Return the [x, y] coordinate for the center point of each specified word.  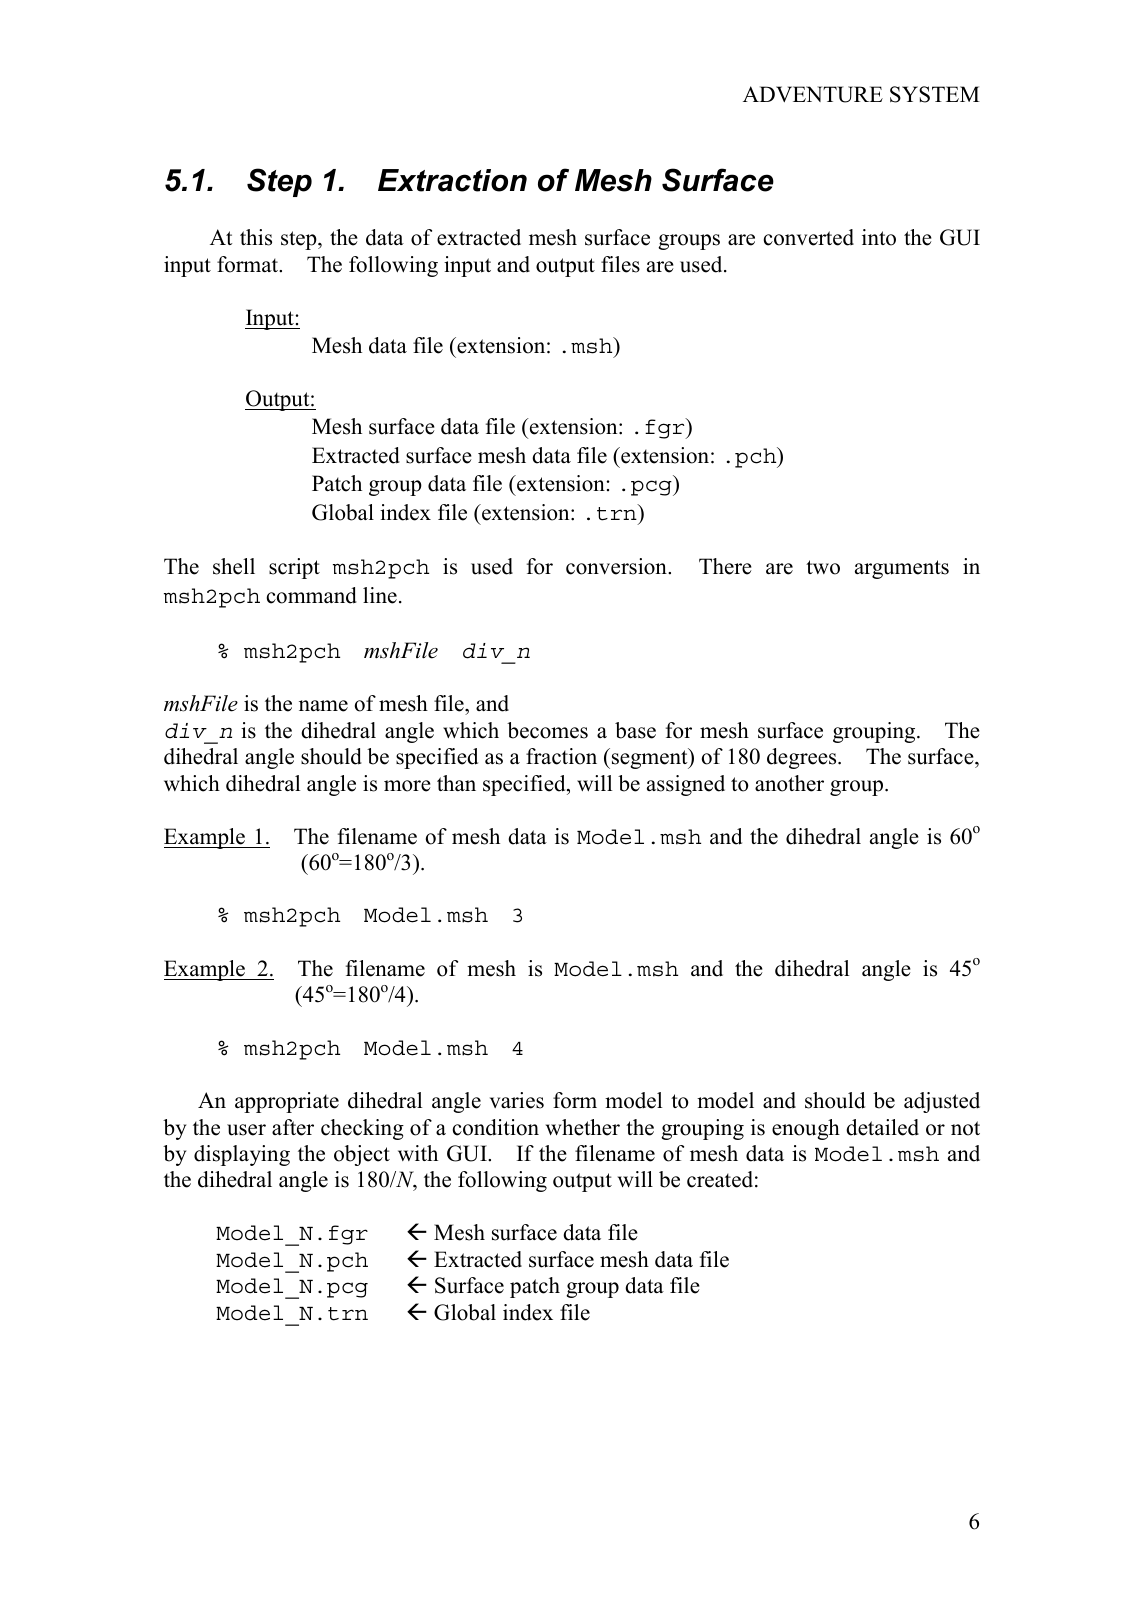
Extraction [452, 180]
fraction [561, 756]
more [407, 786]
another [789, 783]
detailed [882, 1127]
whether [583, 1127]
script [294, 568]
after [293, 1127]
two [823, 567]
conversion [617, 566]
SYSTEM [935, 94]
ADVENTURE [813, 94]
